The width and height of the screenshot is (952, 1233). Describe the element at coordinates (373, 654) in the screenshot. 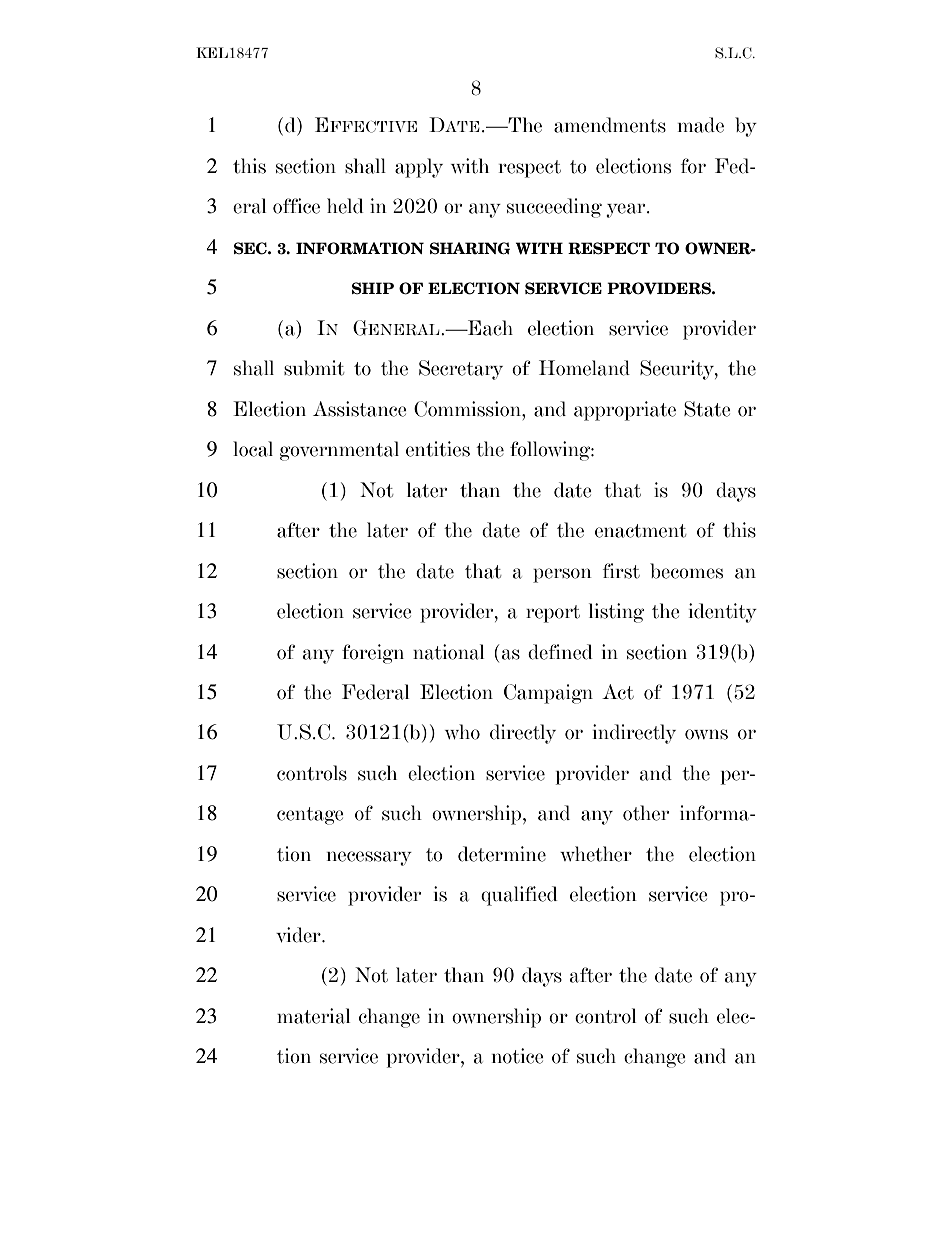

I see `foreign` at that location.
